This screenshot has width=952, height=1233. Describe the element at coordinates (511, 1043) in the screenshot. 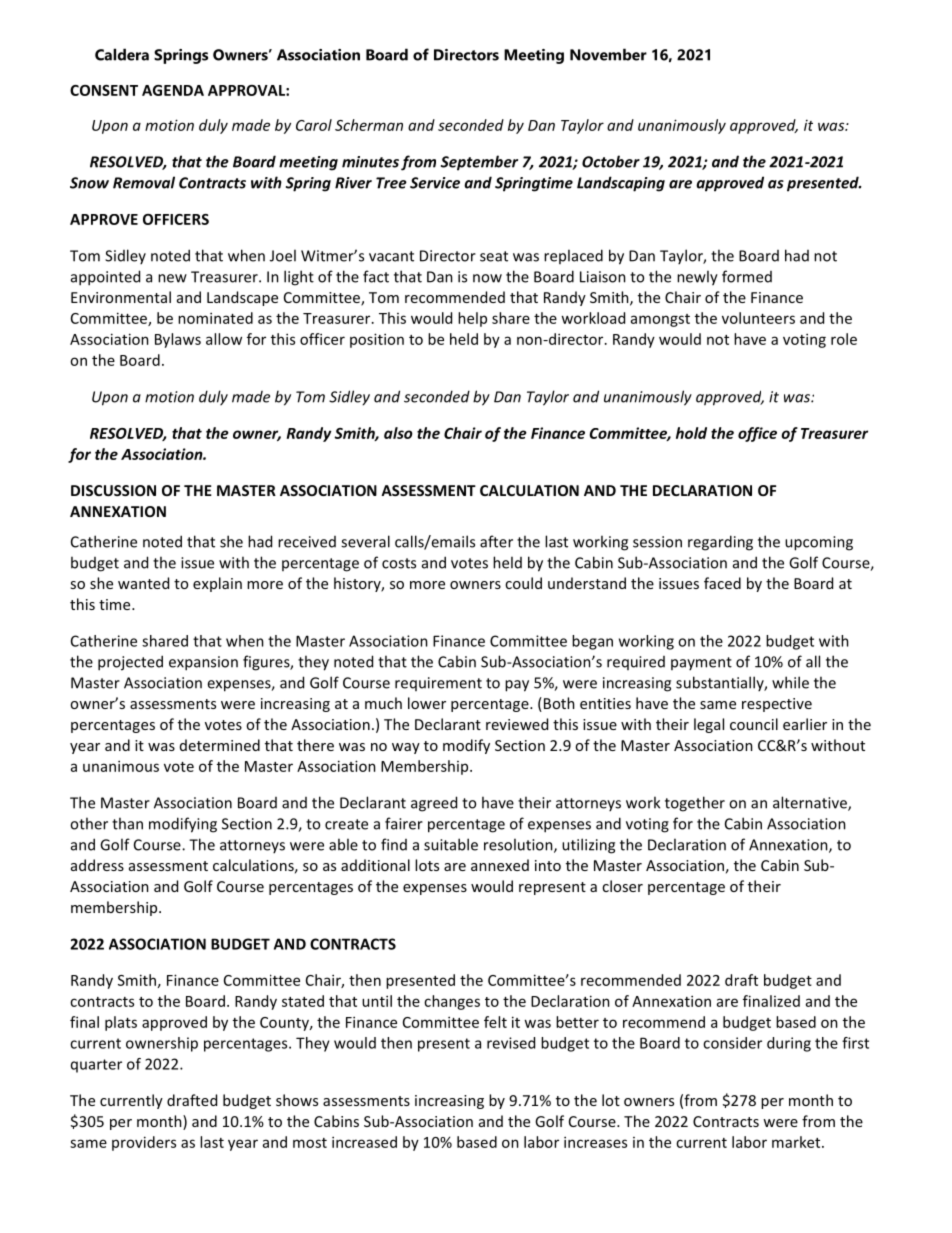

I see `revised` at that location.
